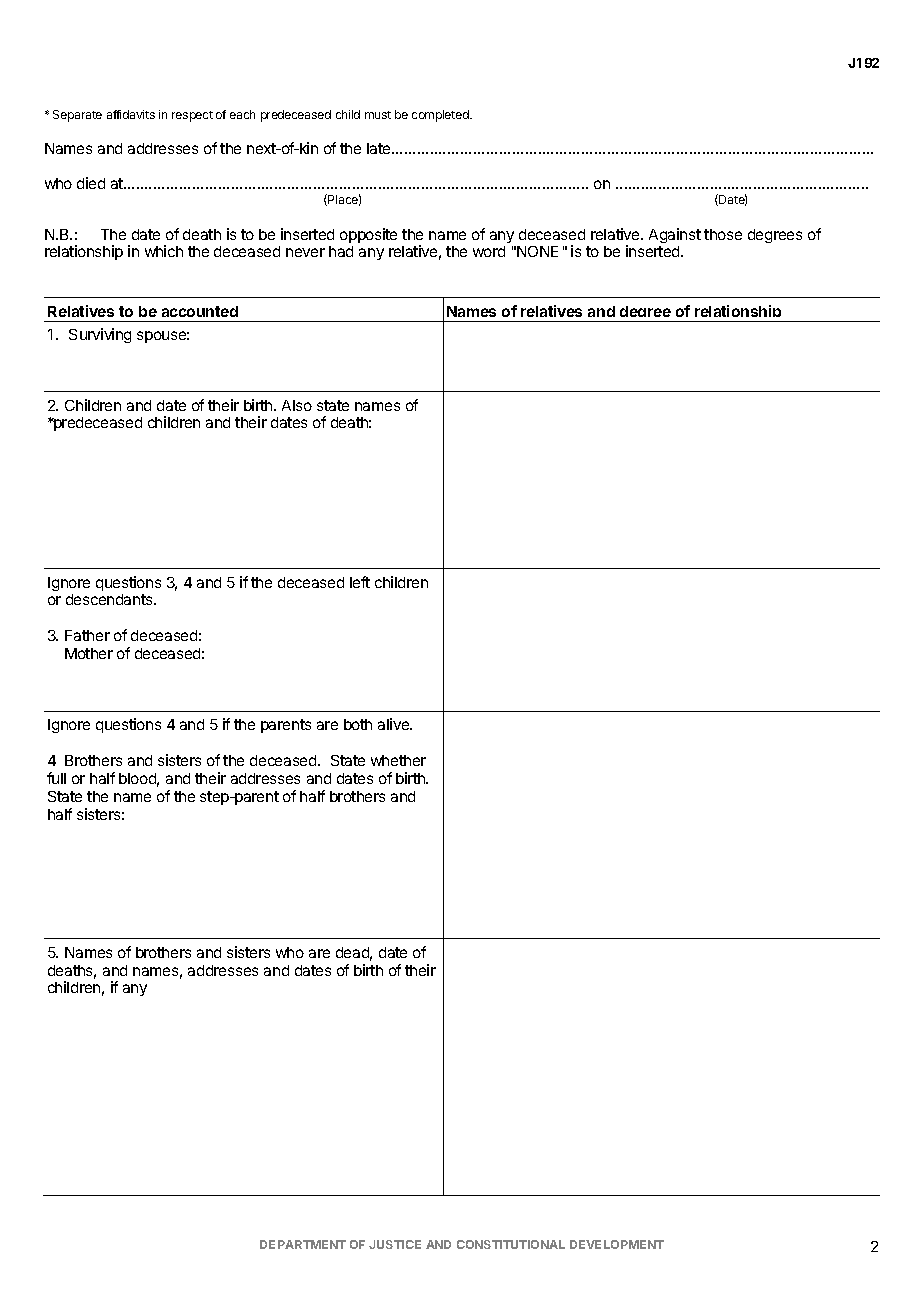 The height and width of the page is (1308, 924). Describe the element at coordinates (100, 335) in the page. I see `Surviving` at that location.
